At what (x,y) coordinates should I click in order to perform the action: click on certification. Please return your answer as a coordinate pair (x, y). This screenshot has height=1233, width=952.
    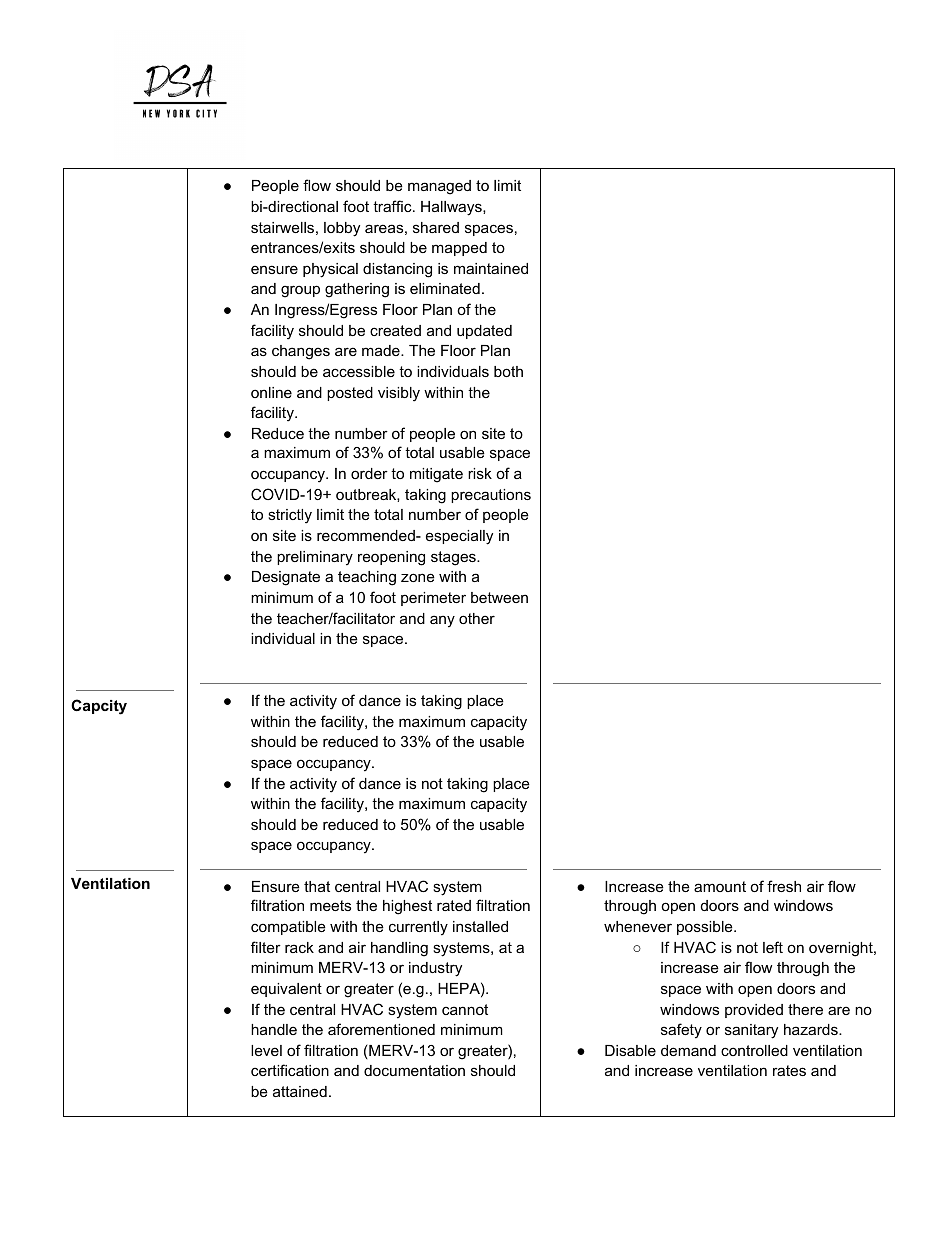
    Looking at the image, I should click on (290, 1070).
